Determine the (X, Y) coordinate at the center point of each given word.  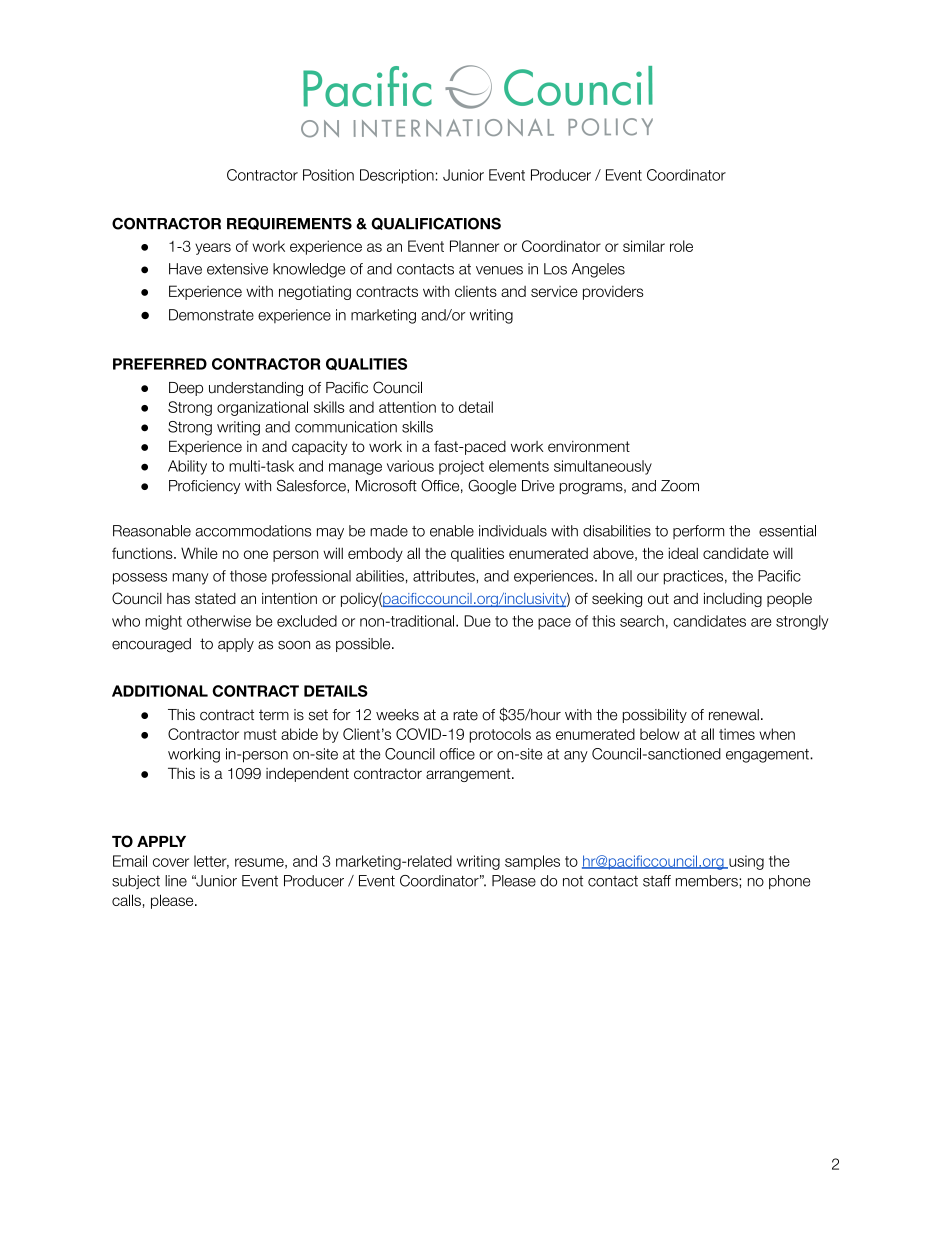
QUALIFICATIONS (436, 223)
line (176, 881)
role (681, 246)
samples (532, 862)
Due (477, 621)
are (761, 622)
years (213, 249)
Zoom (680, 486)
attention (407, 407)
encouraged (151, 645)
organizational (262, 408)
